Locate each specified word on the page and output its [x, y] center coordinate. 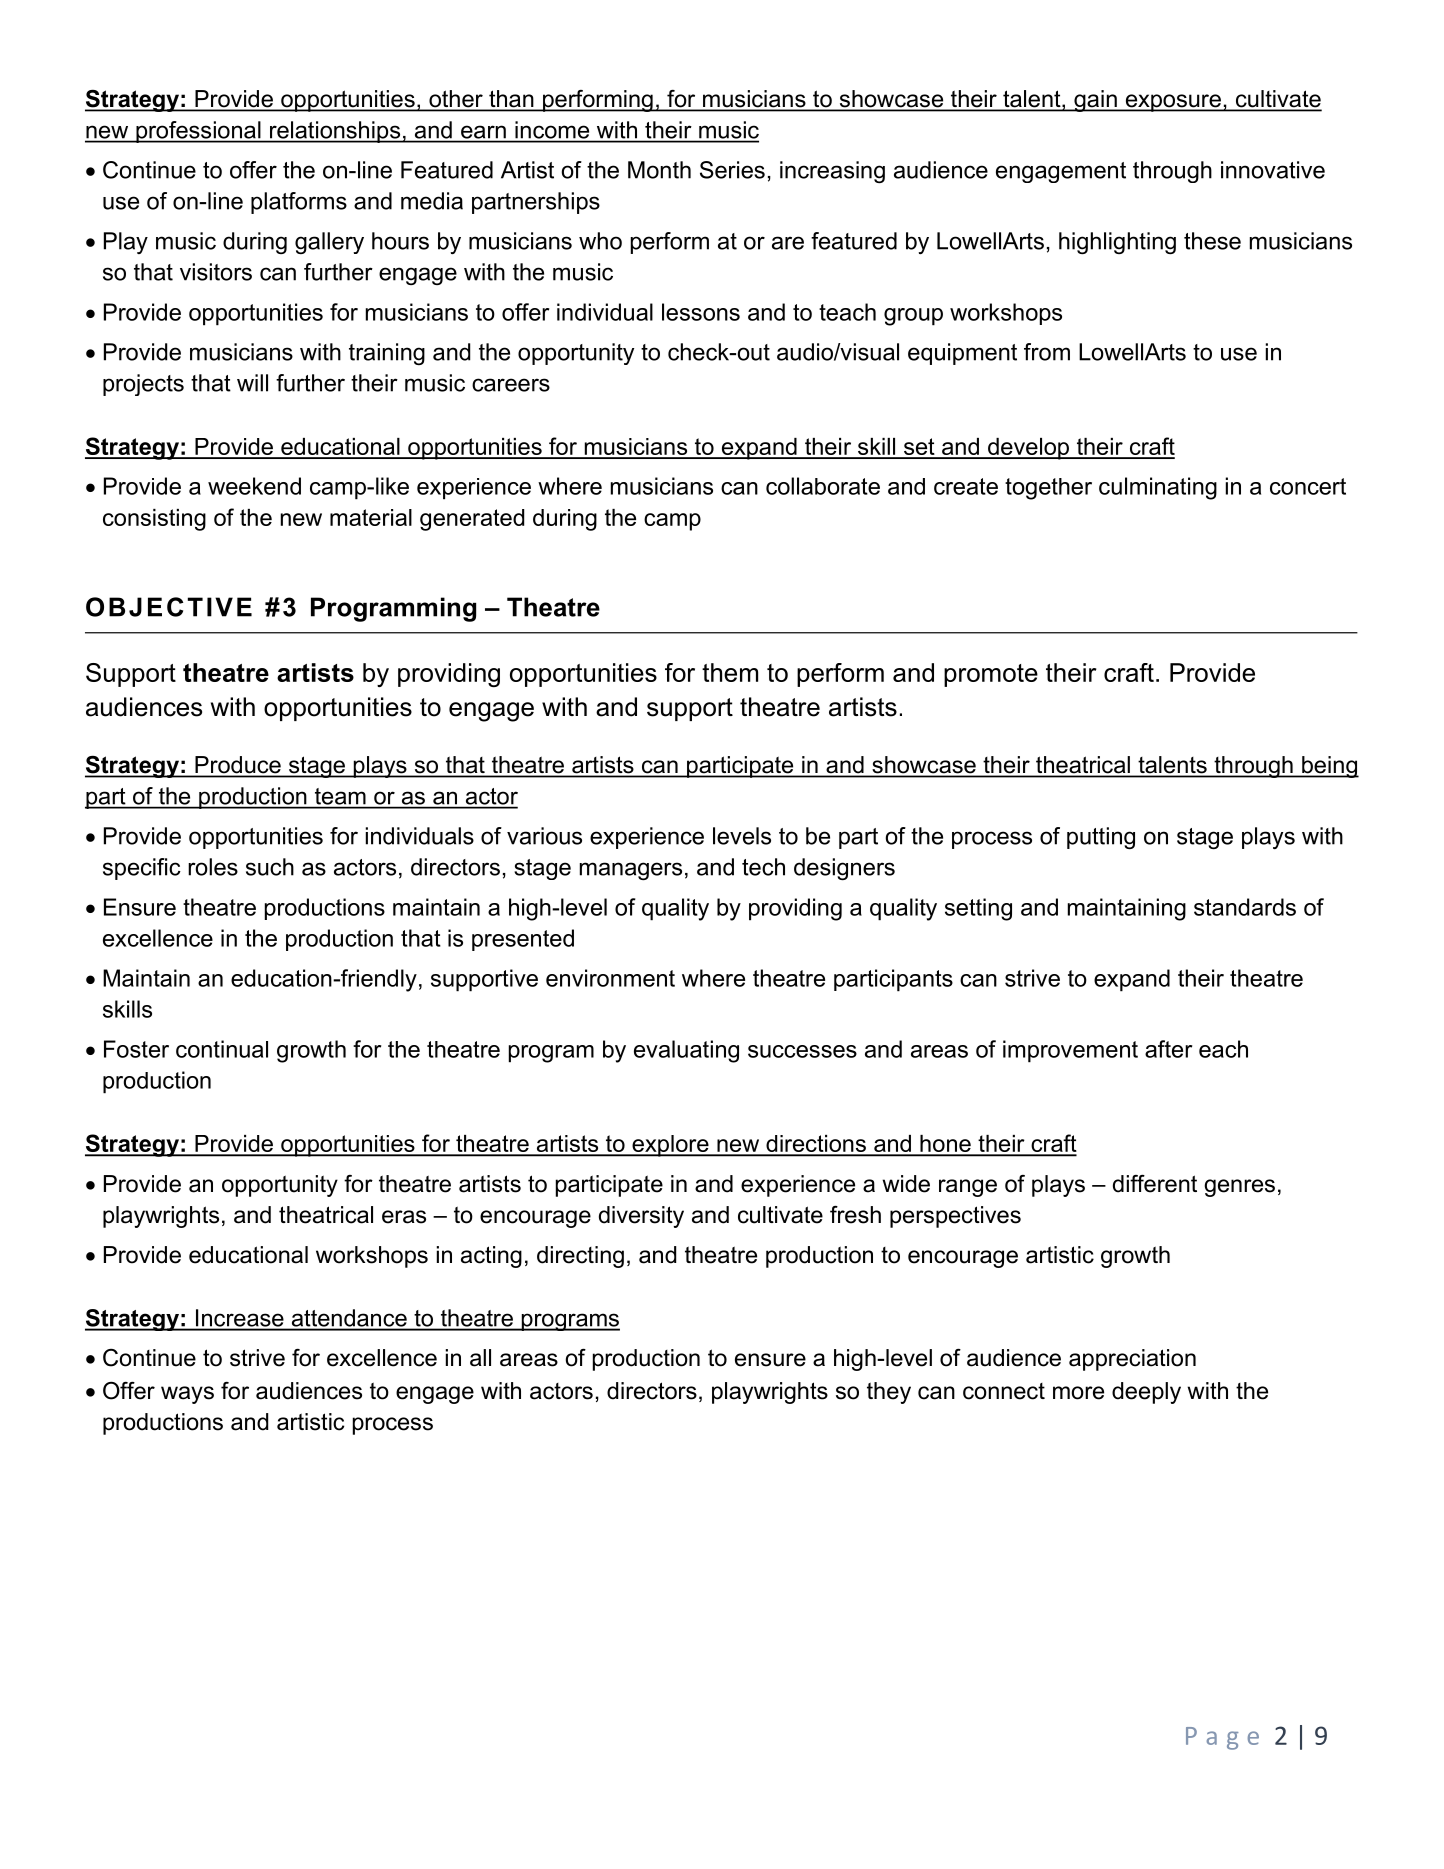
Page [1222, 1738]
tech [763, 867]
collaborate [823, 486]
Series [732, 170]
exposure [1173, 103]
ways [187, 1395]
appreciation [1132, 1360]
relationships [335, 132]
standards [1245, 907]
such [270, 867]
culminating [1158, 488]
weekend [254, 486]
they [889, 1393]
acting [491, 1257]
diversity [641, 1217]
